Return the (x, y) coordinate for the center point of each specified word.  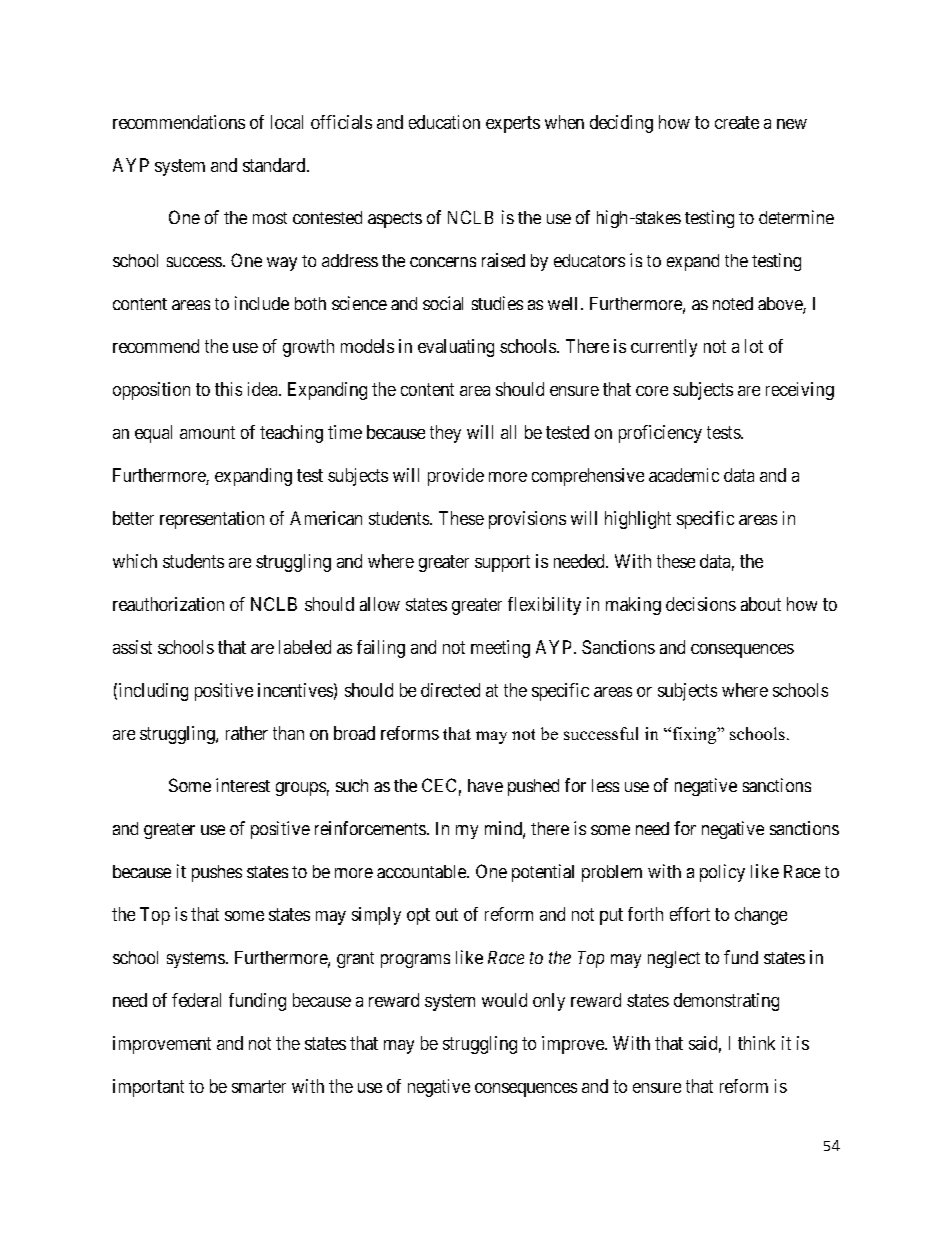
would (504, 1000)
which (135, 561)
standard (275, 165)
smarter (259, 1086)
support (502, 563)
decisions (701, 604)
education (444, 122)
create (737, 122)
